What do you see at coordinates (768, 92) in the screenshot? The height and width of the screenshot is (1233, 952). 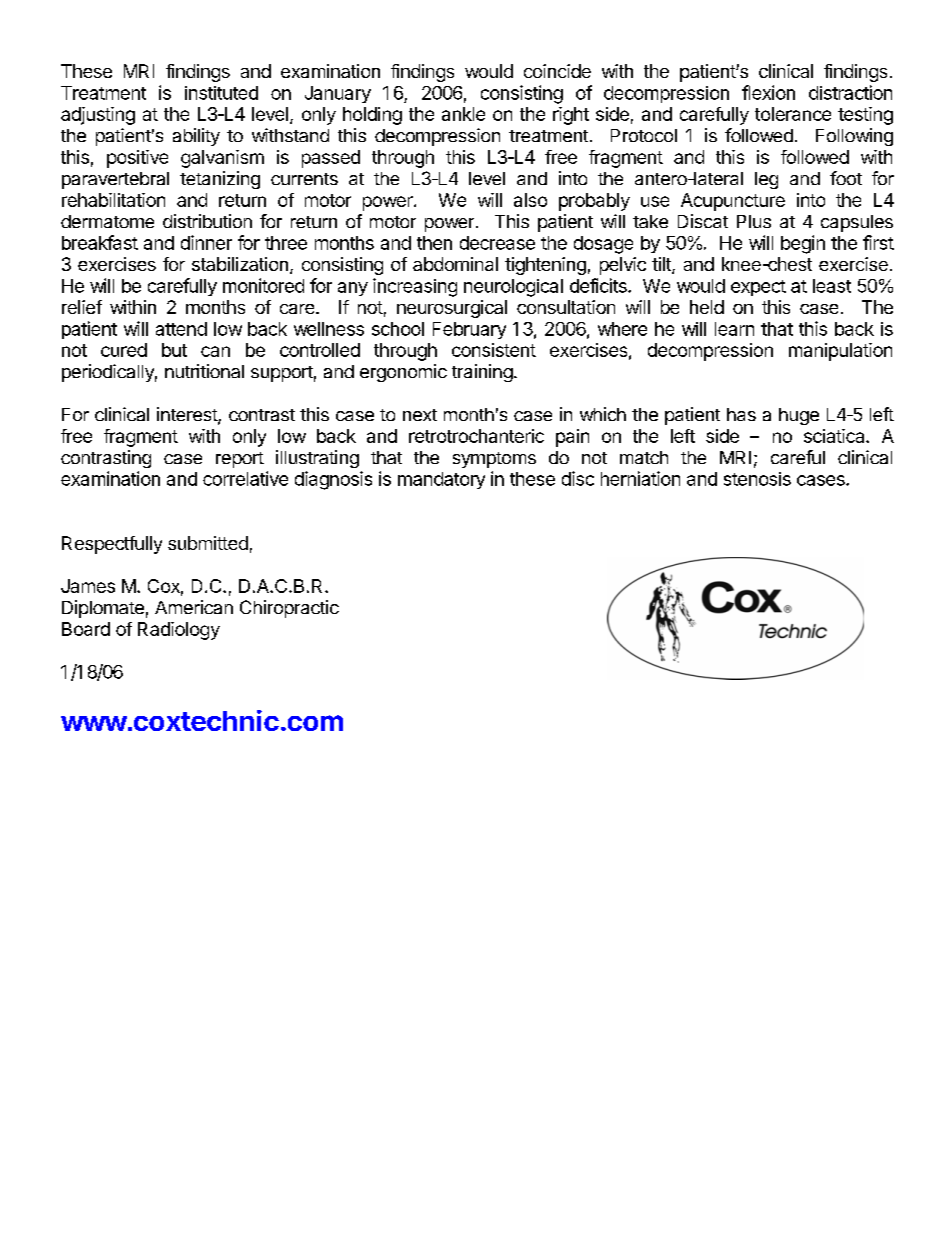 I see `flexion` at bounding box center [768, 92].
